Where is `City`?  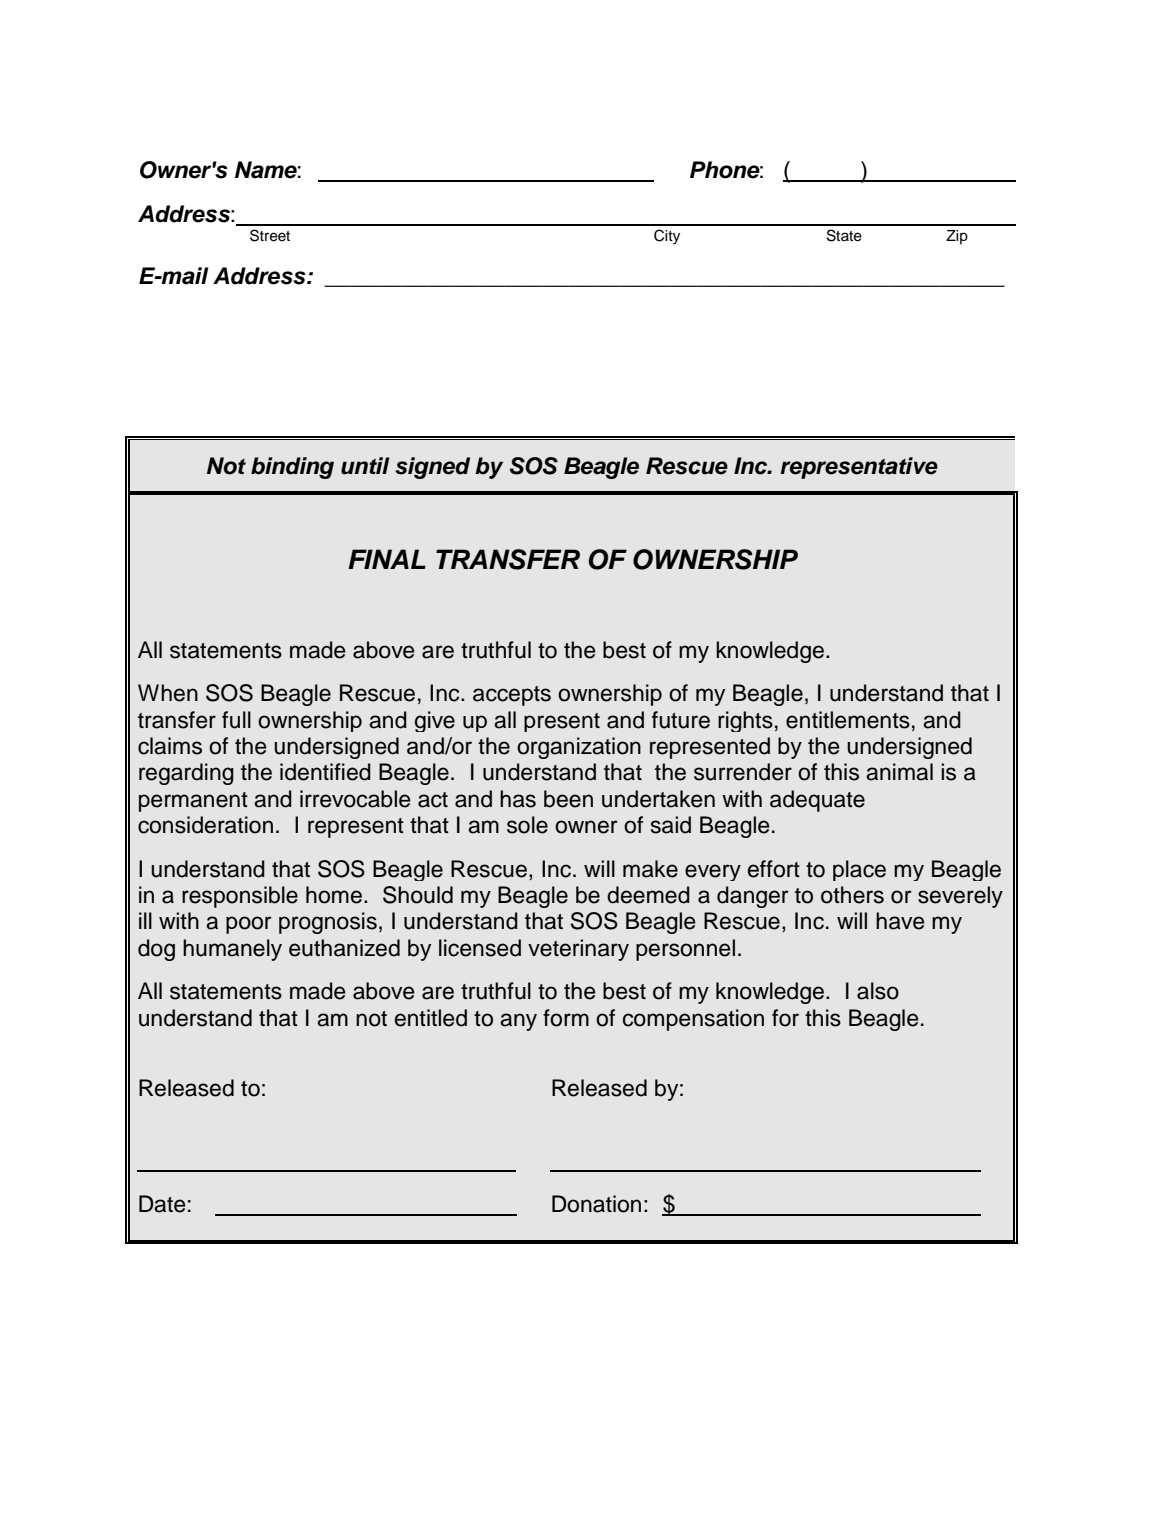 City is located at coordinates (667, 237).
